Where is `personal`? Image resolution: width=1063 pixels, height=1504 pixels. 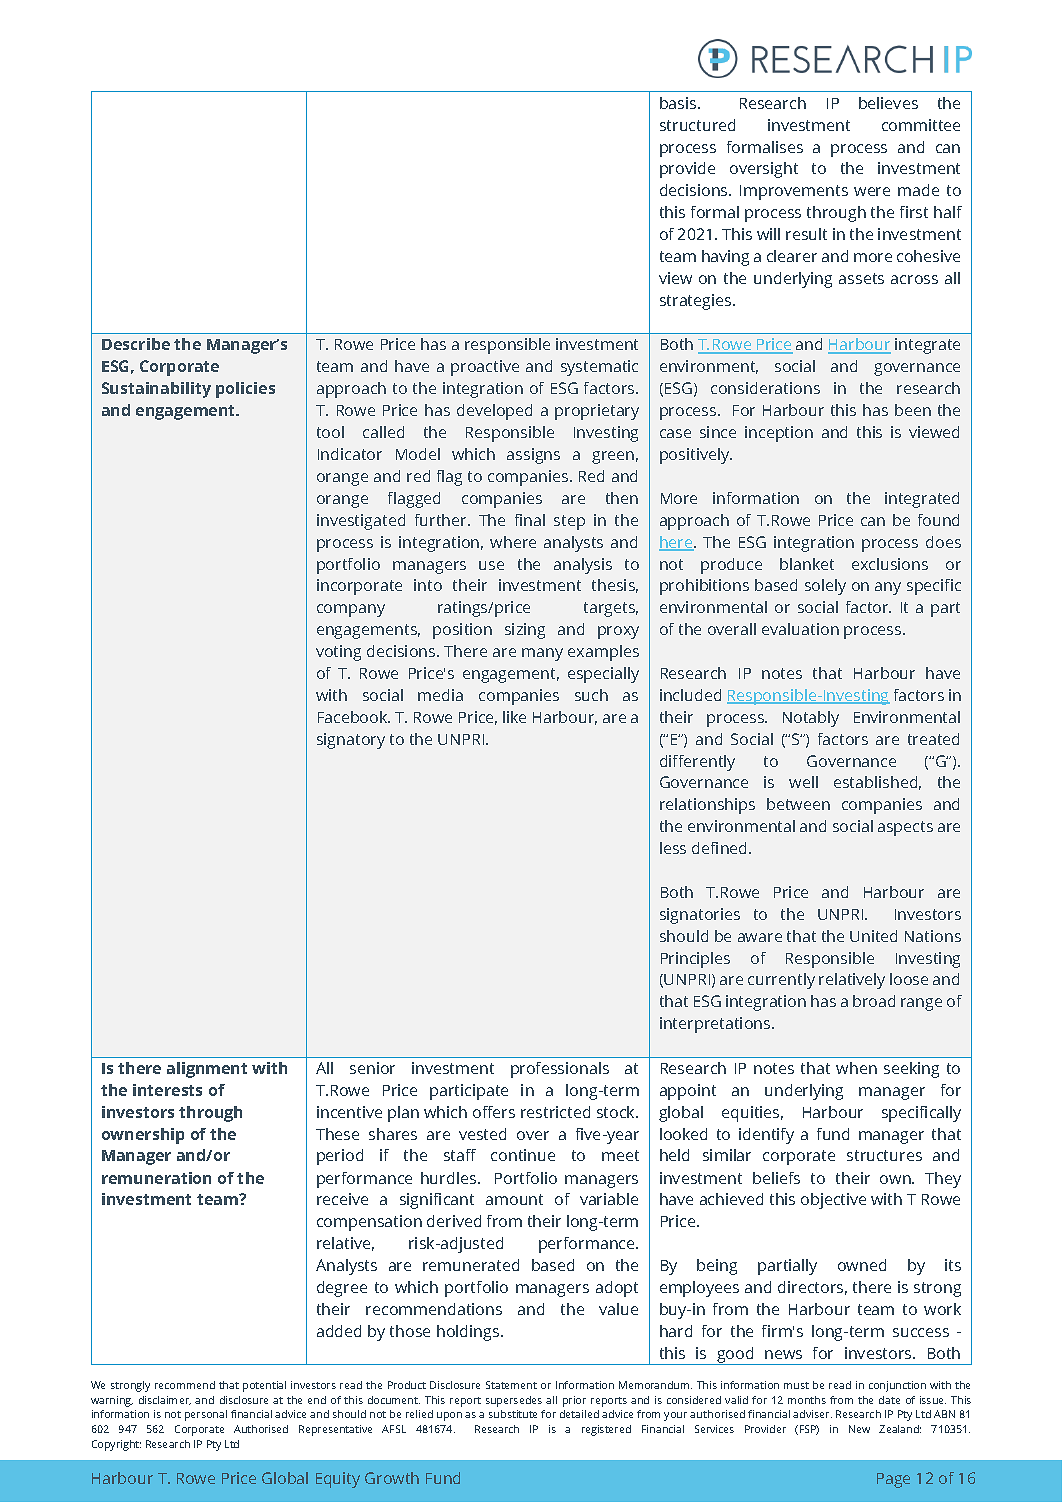
personal is located at coordinates (206, 1415).
